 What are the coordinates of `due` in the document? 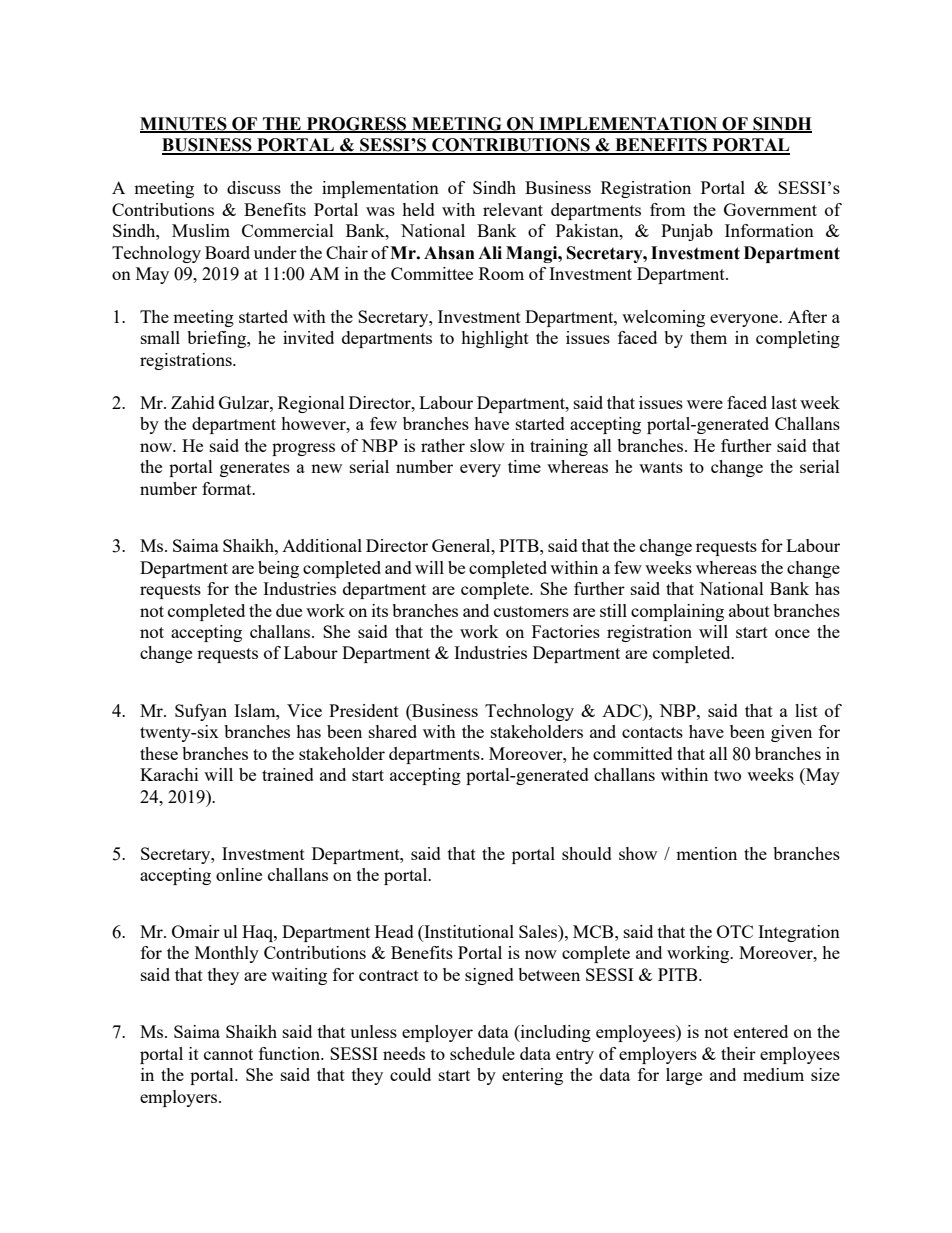 It's located at (289, 610).
